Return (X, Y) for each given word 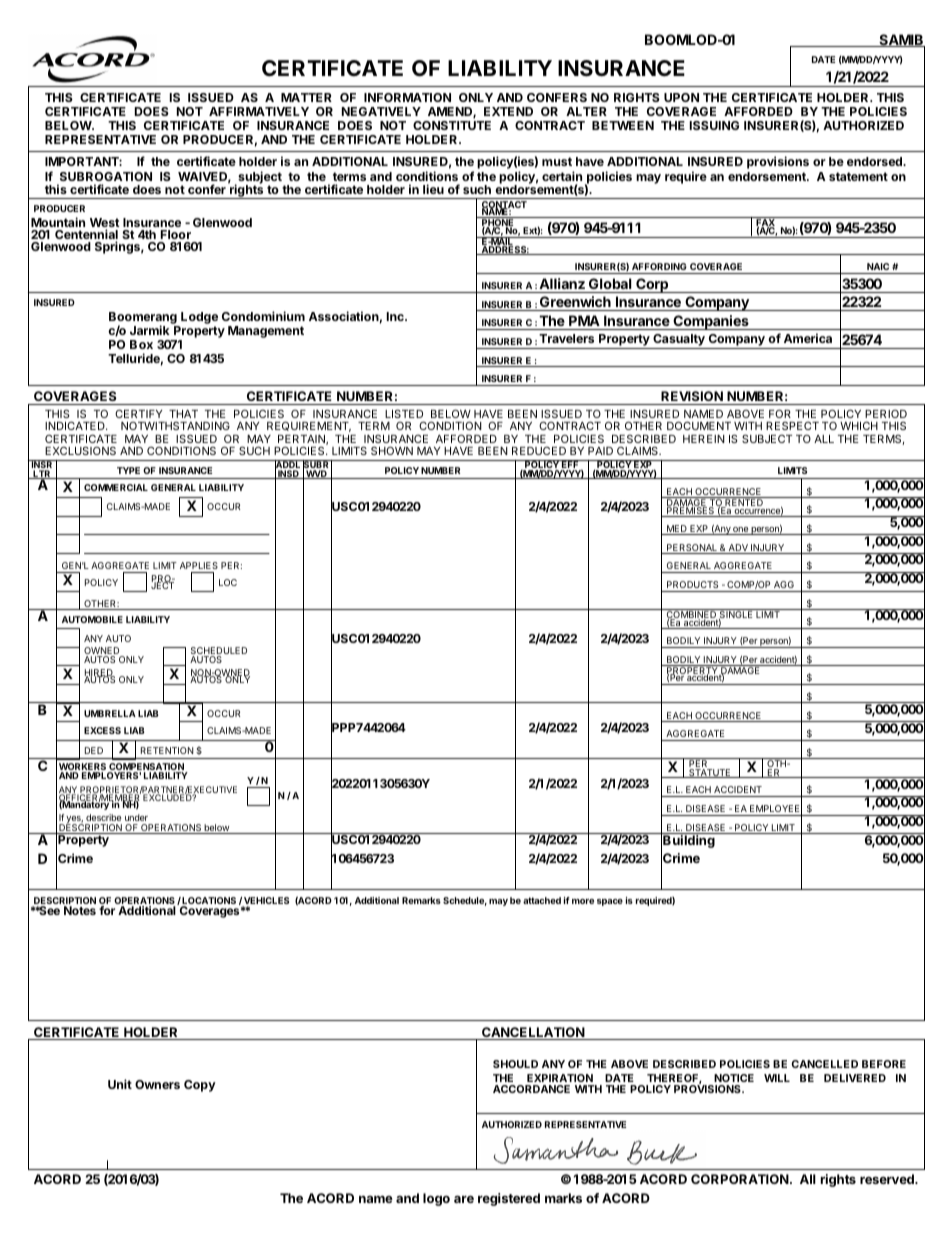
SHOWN (392, 450)
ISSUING (714, 125)
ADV (738, 549)
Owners (157, 1084)
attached (542, 900)
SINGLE (736, 615)
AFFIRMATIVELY (259, 111)
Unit (120, 1084)
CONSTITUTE (452, 125)
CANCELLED (824, 1064)
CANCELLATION (533, 1033)
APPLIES (199, 565)
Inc (396, 316)
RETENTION (167, 750)
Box (141, 344)
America (808, 338)
